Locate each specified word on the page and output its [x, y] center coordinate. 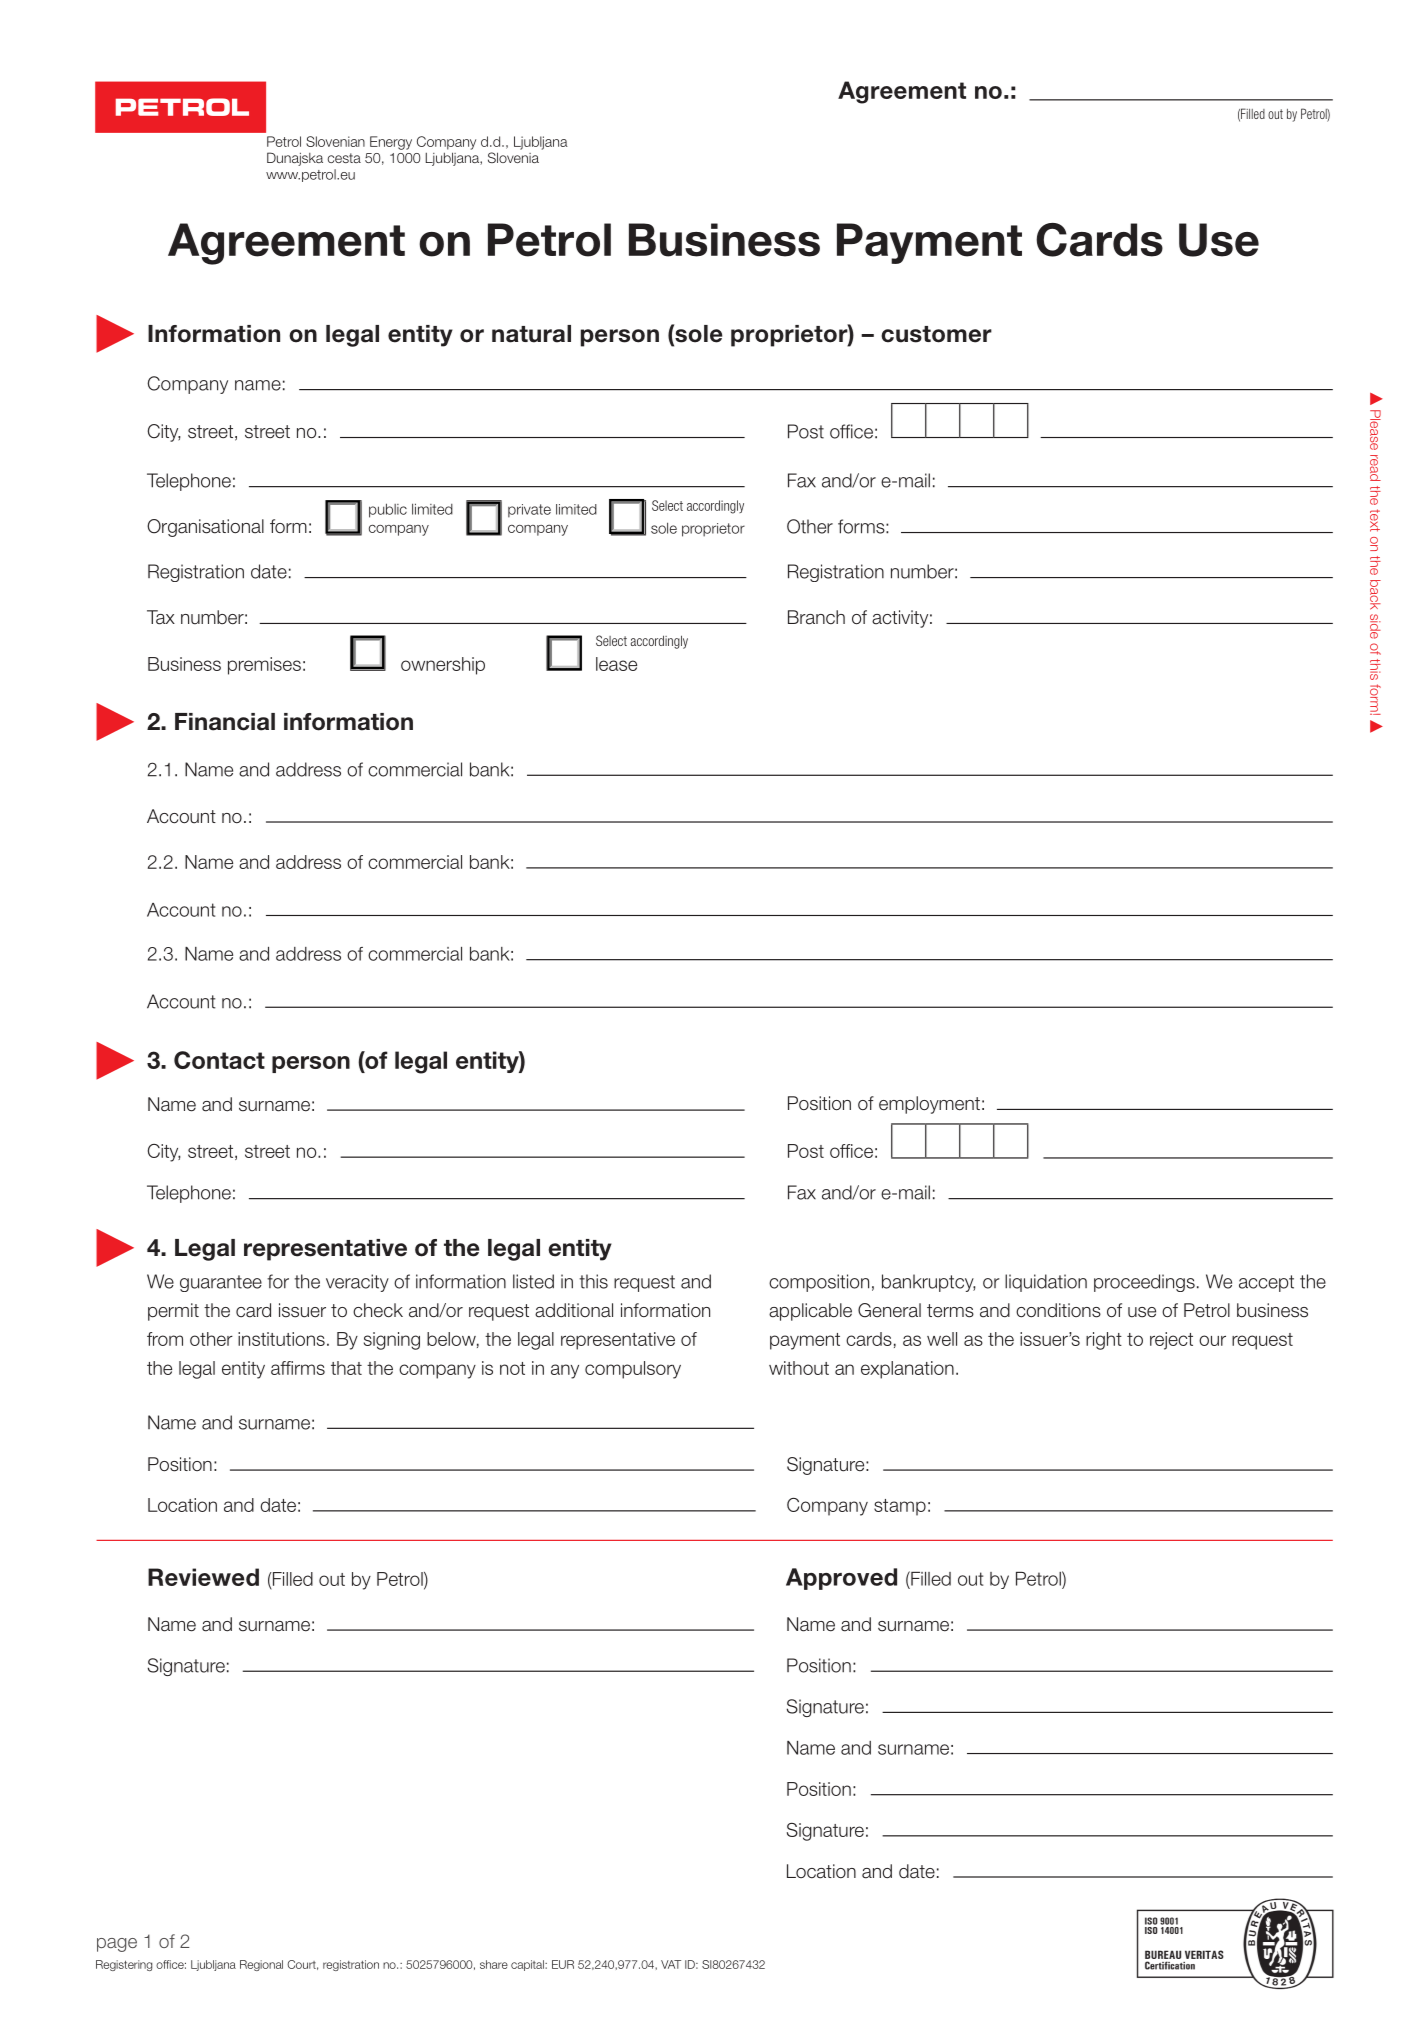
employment [929, 1105]
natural [531, 334]
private [529, 511]
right [1104, 1341]
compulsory [633, 1370]
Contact [219, 1060]
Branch [816, 617]
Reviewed [203, 1577]
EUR [563, 1964]
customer [936, 334]
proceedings [1144, 1283]
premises [264, 666]
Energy [391, 143]
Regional [261, 1965]
